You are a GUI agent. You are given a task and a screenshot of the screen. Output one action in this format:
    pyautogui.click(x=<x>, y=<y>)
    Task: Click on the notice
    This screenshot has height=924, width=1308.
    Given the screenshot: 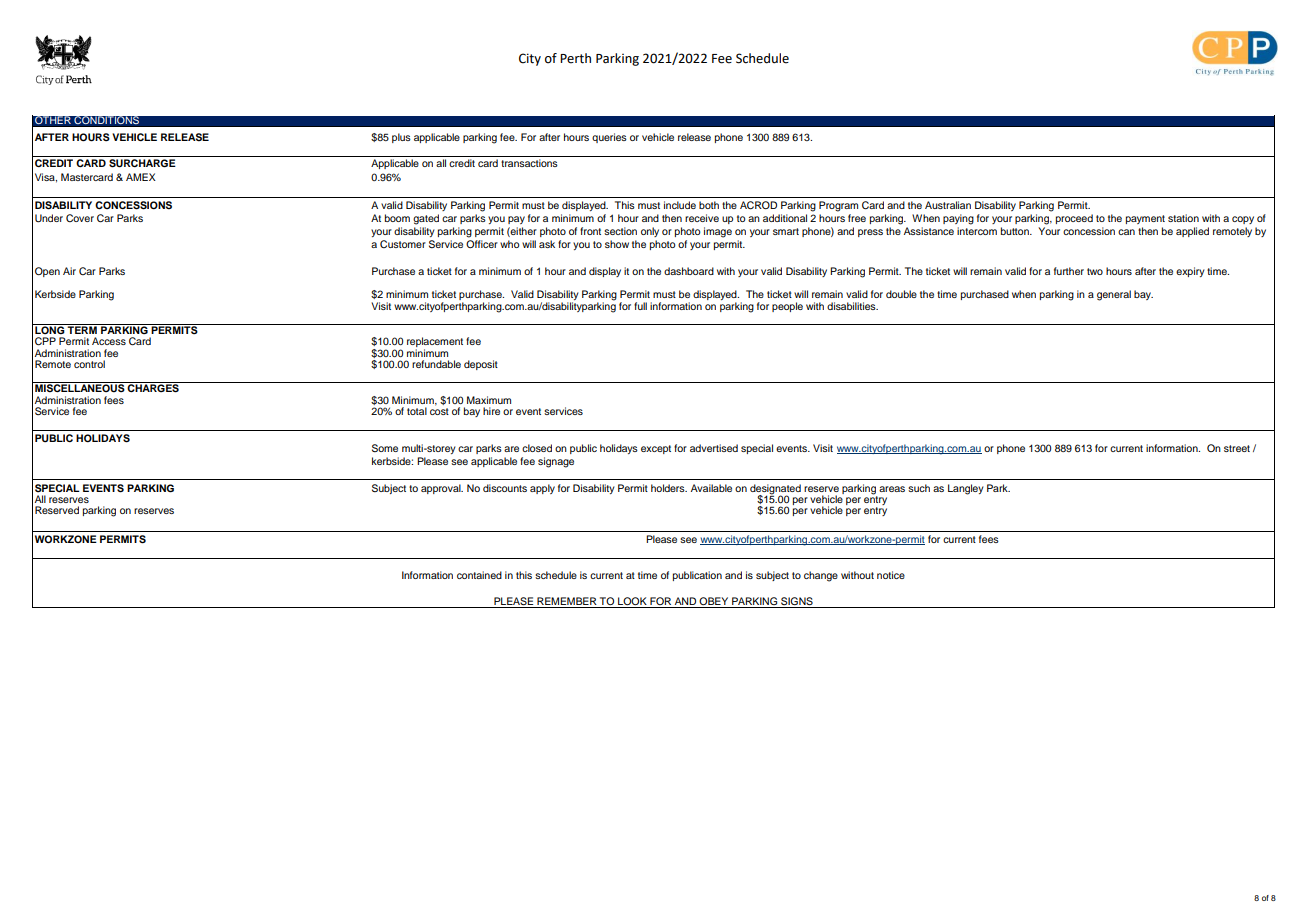 What is the action you would take?
    pyautogui.click(x=891, y=575)
